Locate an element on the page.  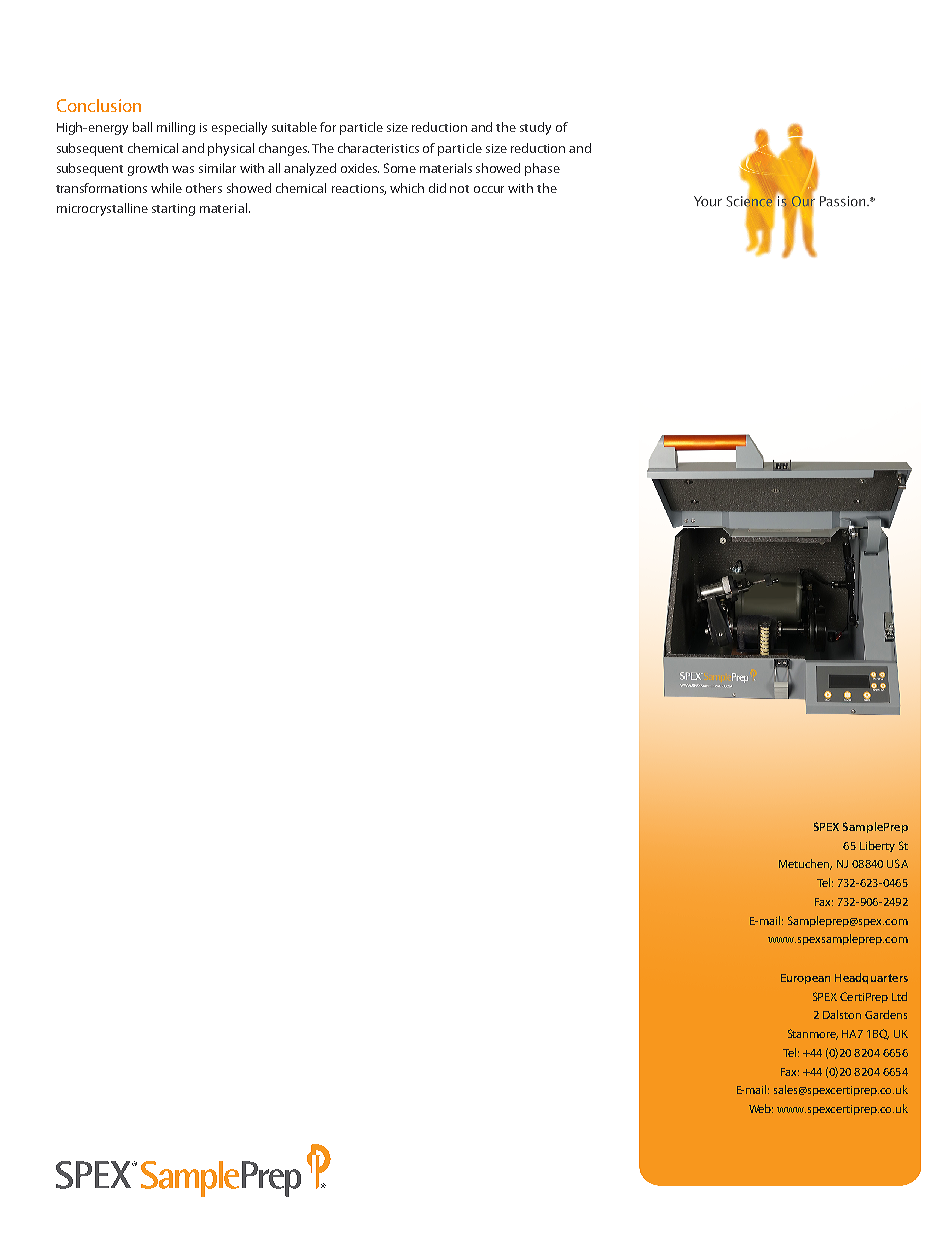
European is located at coordinates (805, 979).
